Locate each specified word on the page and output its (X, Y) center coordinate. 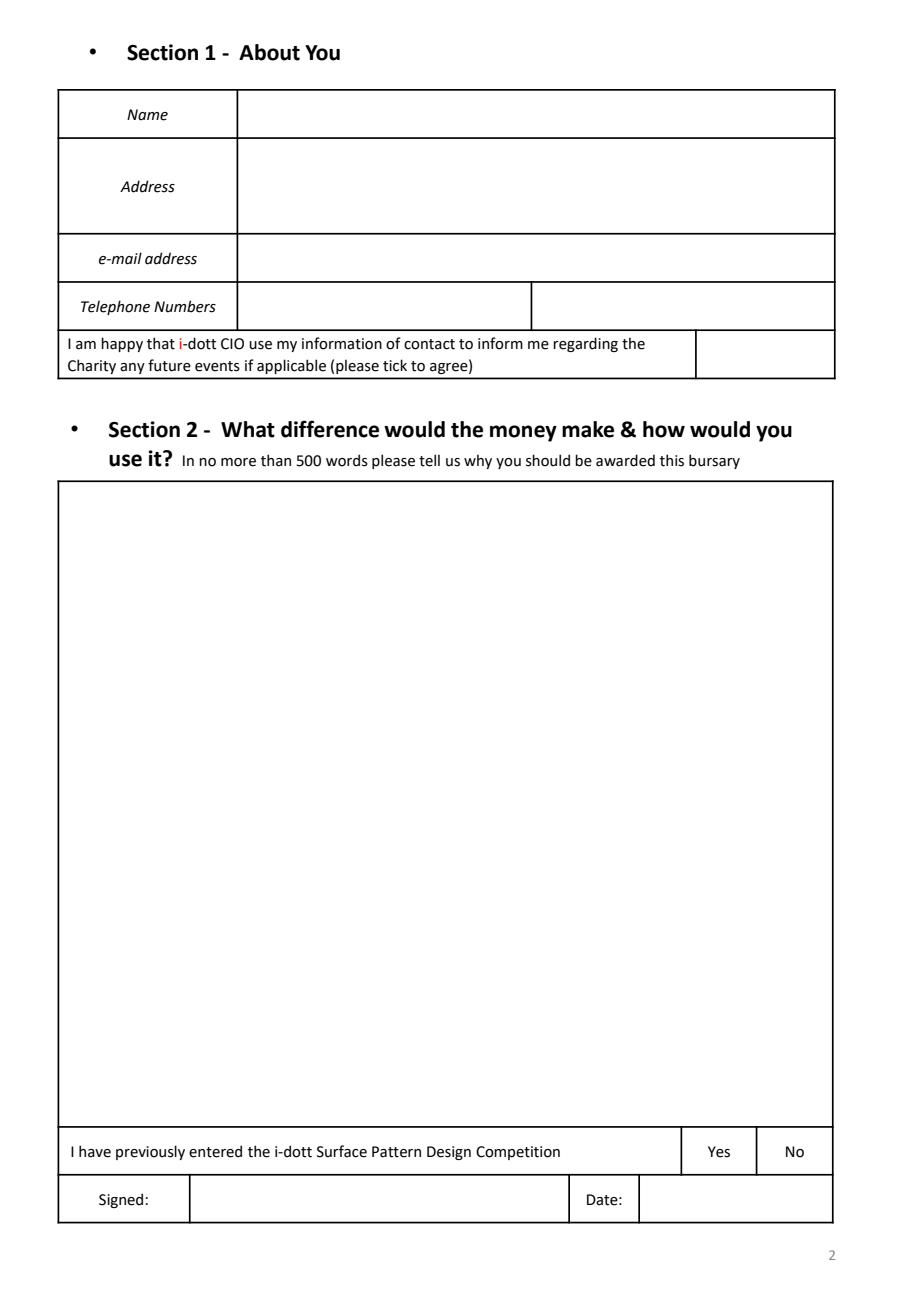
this (672, 460)
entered (215, 1151)
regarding (585, 344)
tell (429, 460)
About (269, 52)
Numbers (185, 306)
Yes (719, 1152)
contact (429, 344)
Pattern (396, 1152)
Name (147, 115)
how (664, 429)
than (276, 460)
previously (150, 1152)
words (347, 460)
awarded (625, 460)
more (238, 462)
